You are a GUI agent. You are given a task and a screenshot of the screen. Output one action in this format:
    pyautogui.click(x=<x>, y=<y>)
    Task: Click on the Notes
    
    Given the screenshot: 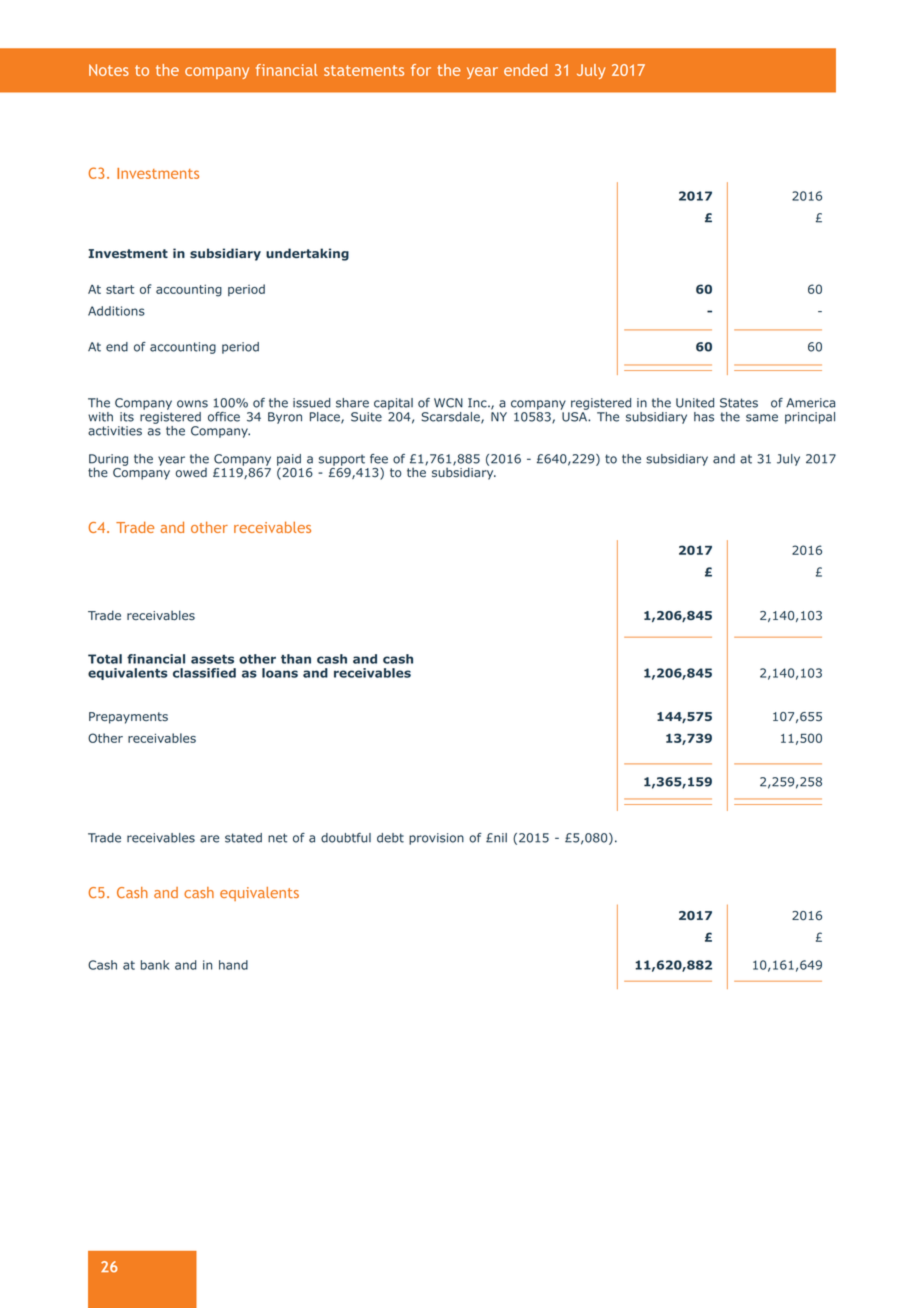 What is the action you would take?
    pyautogui.click(x=109, y=70)
